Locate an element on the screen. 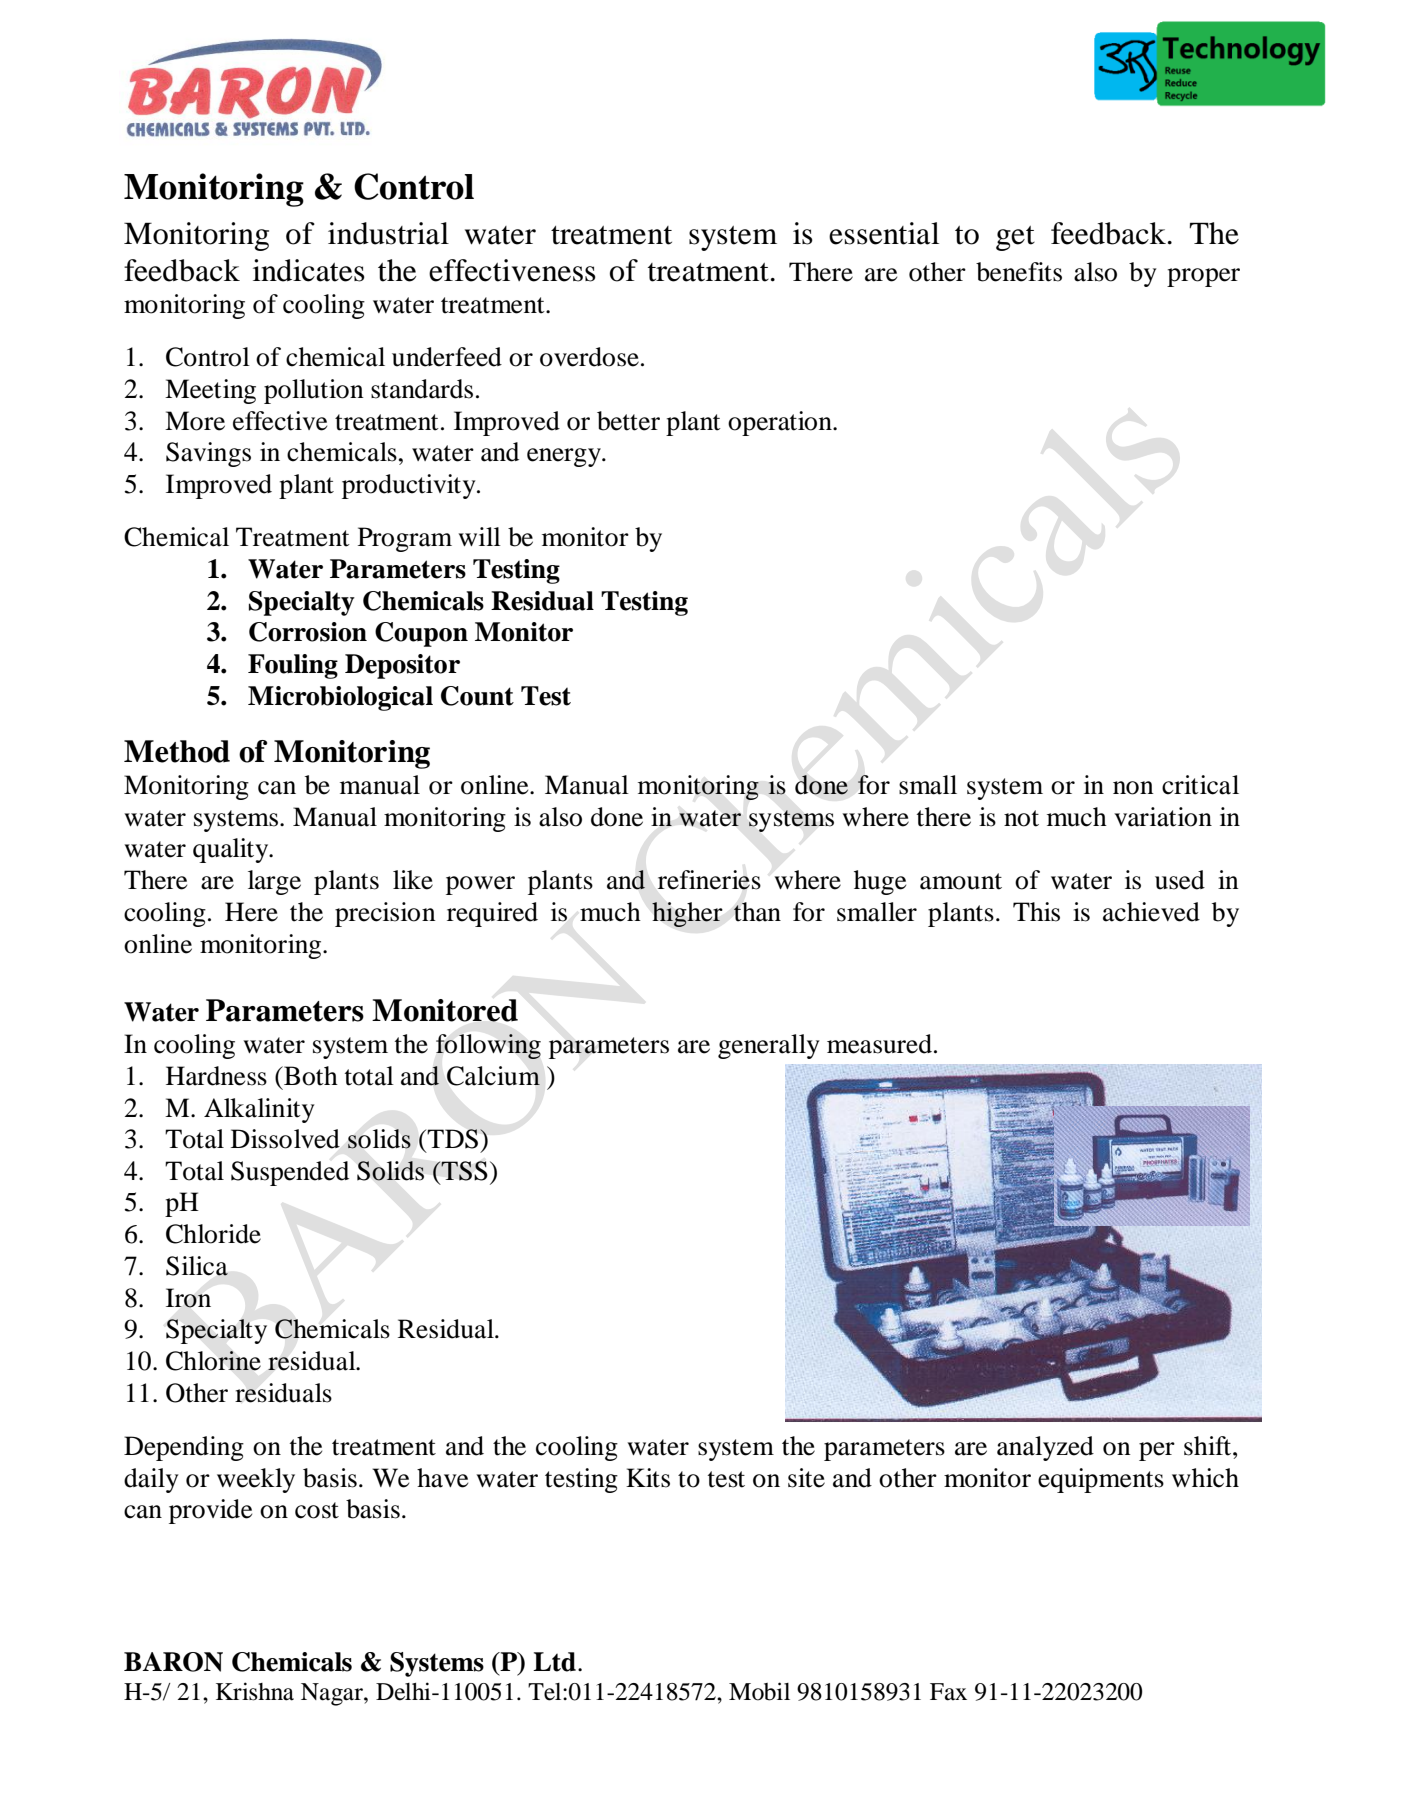  Krishna is located at coordinates (255, 1691).
